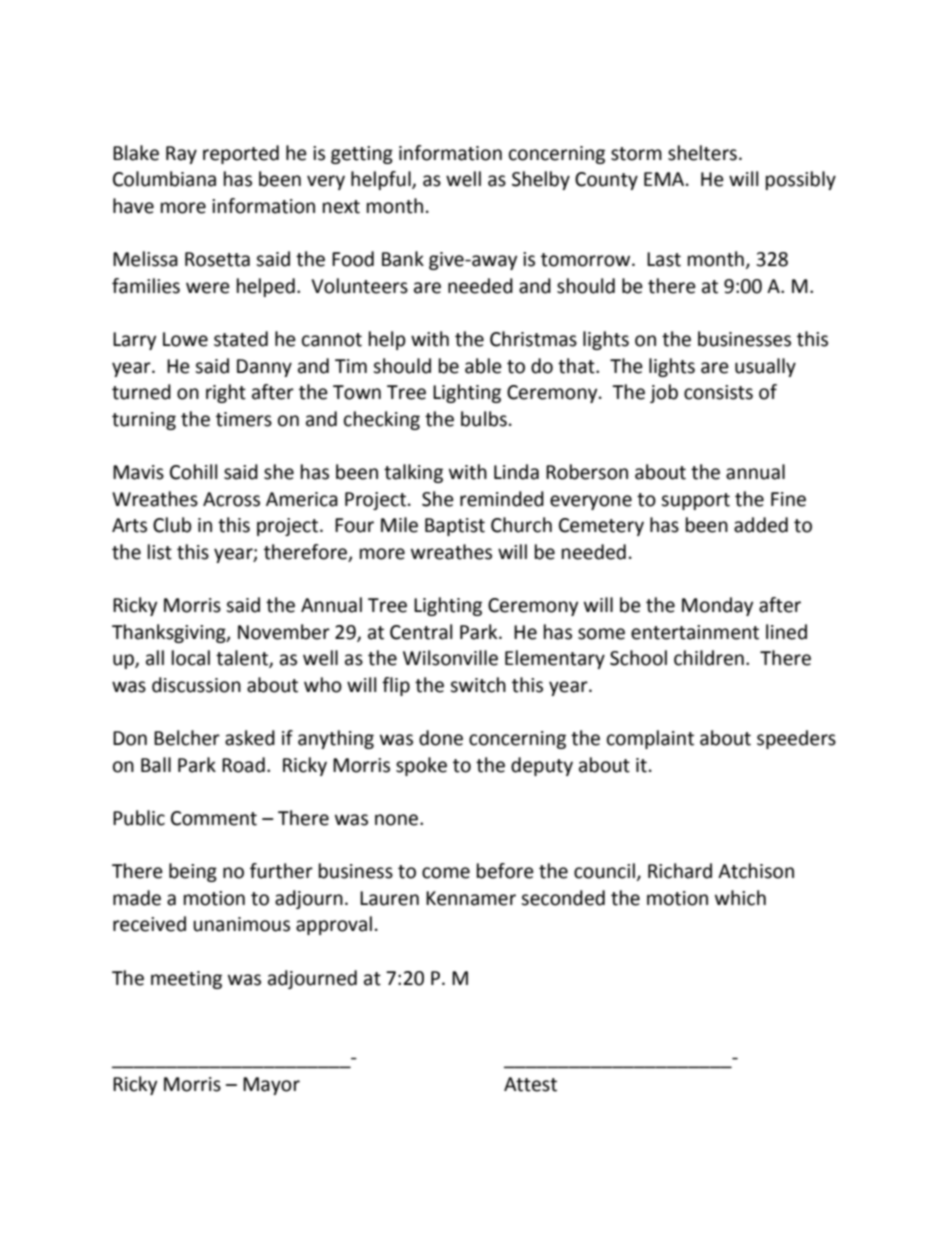  What do you see at coordinates (702, 153) in the screenshot?
I see `shelters` at bounding box center [702, 153].
